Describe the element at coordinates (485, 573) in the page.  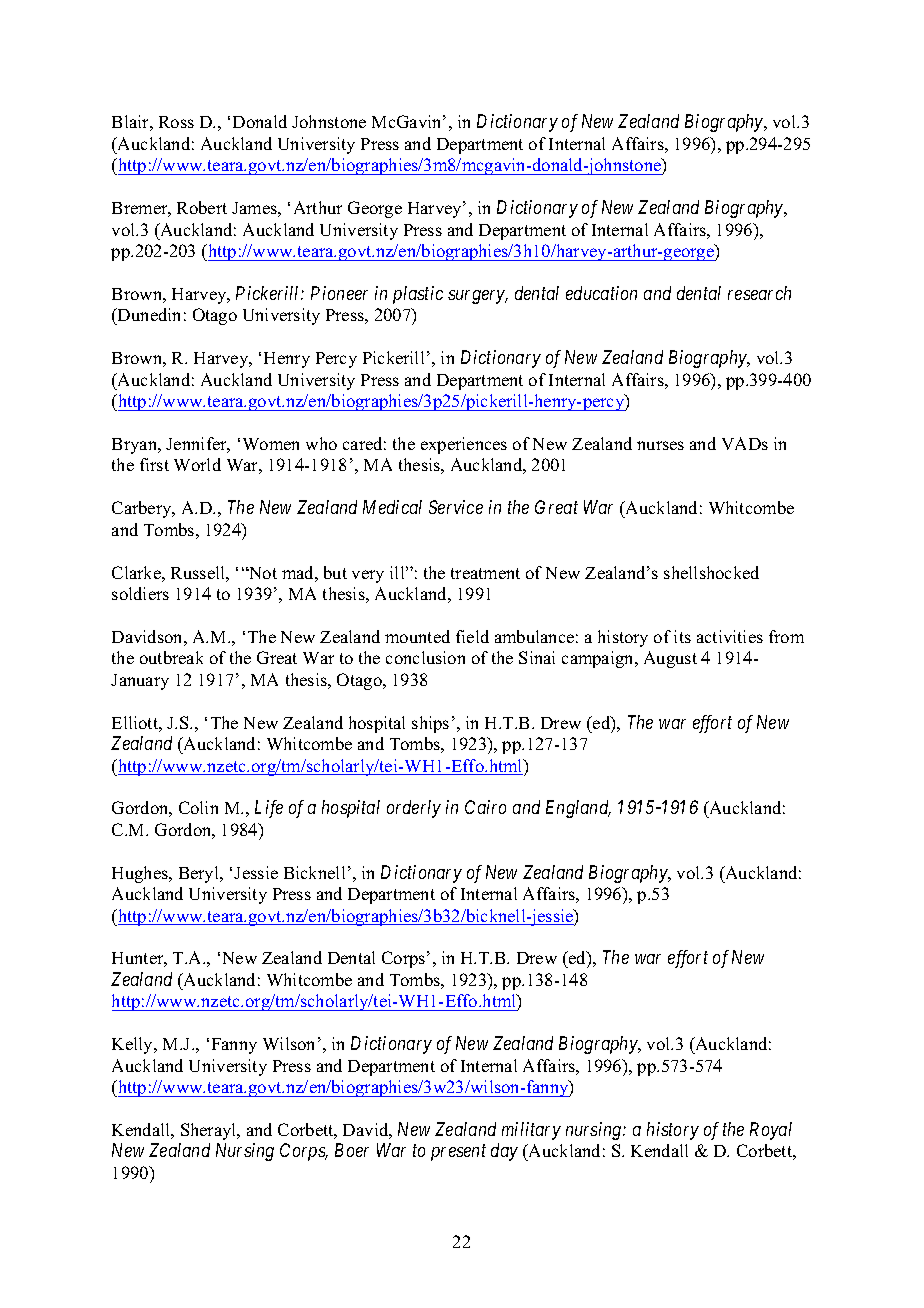
I see `treatment` at that location.
